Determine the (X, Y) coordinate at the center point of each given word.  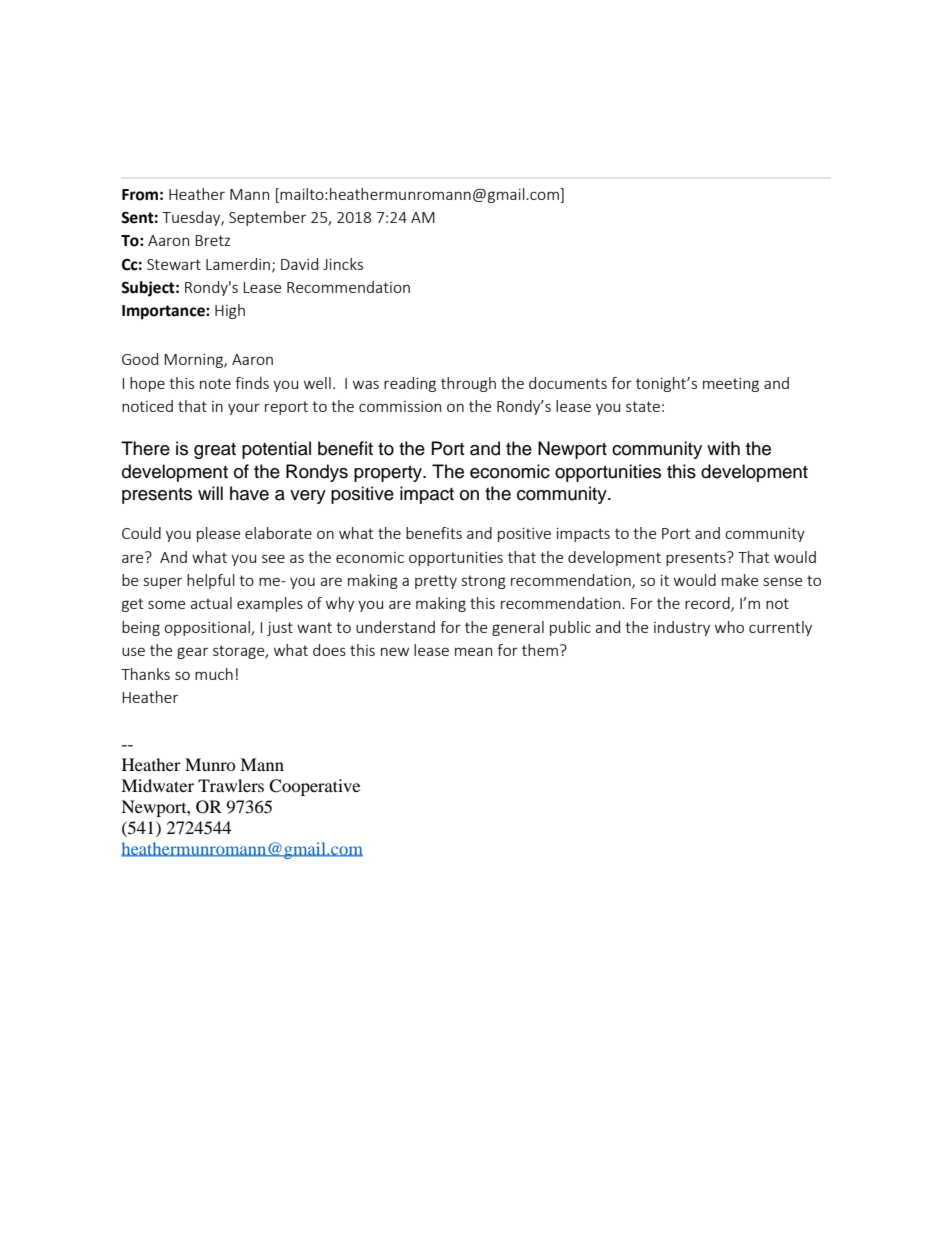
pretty (436, 582)
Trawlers (231, 785)
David (299, 264)
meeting (731, 385)
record (708, 604)
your (244, 409)
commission (400, 406)
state (643, 406)
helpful (211, 581)
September (267, 218)
